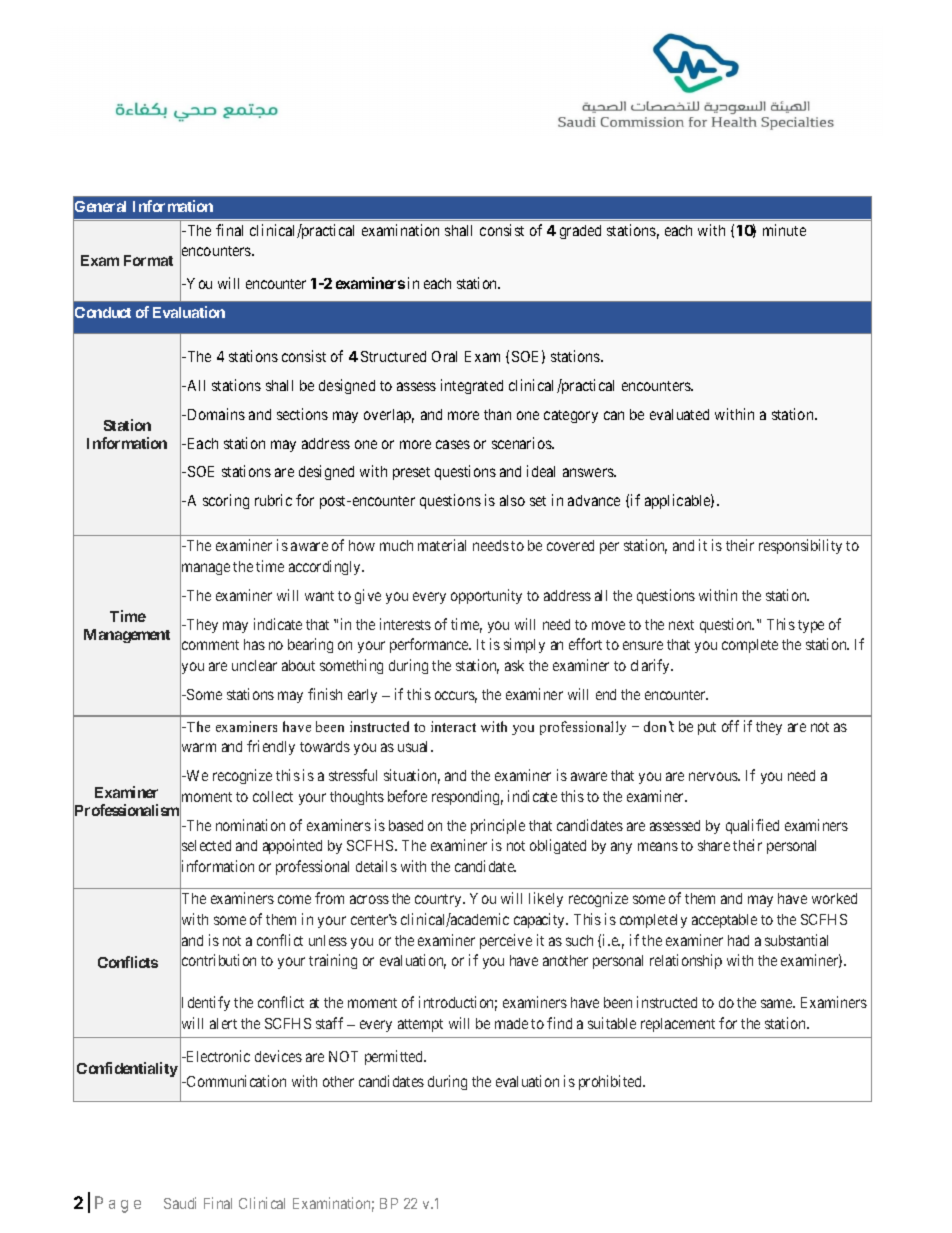  Describe the element at coordinates (784, 230) in the screenshot. I see `minute` at that location.
